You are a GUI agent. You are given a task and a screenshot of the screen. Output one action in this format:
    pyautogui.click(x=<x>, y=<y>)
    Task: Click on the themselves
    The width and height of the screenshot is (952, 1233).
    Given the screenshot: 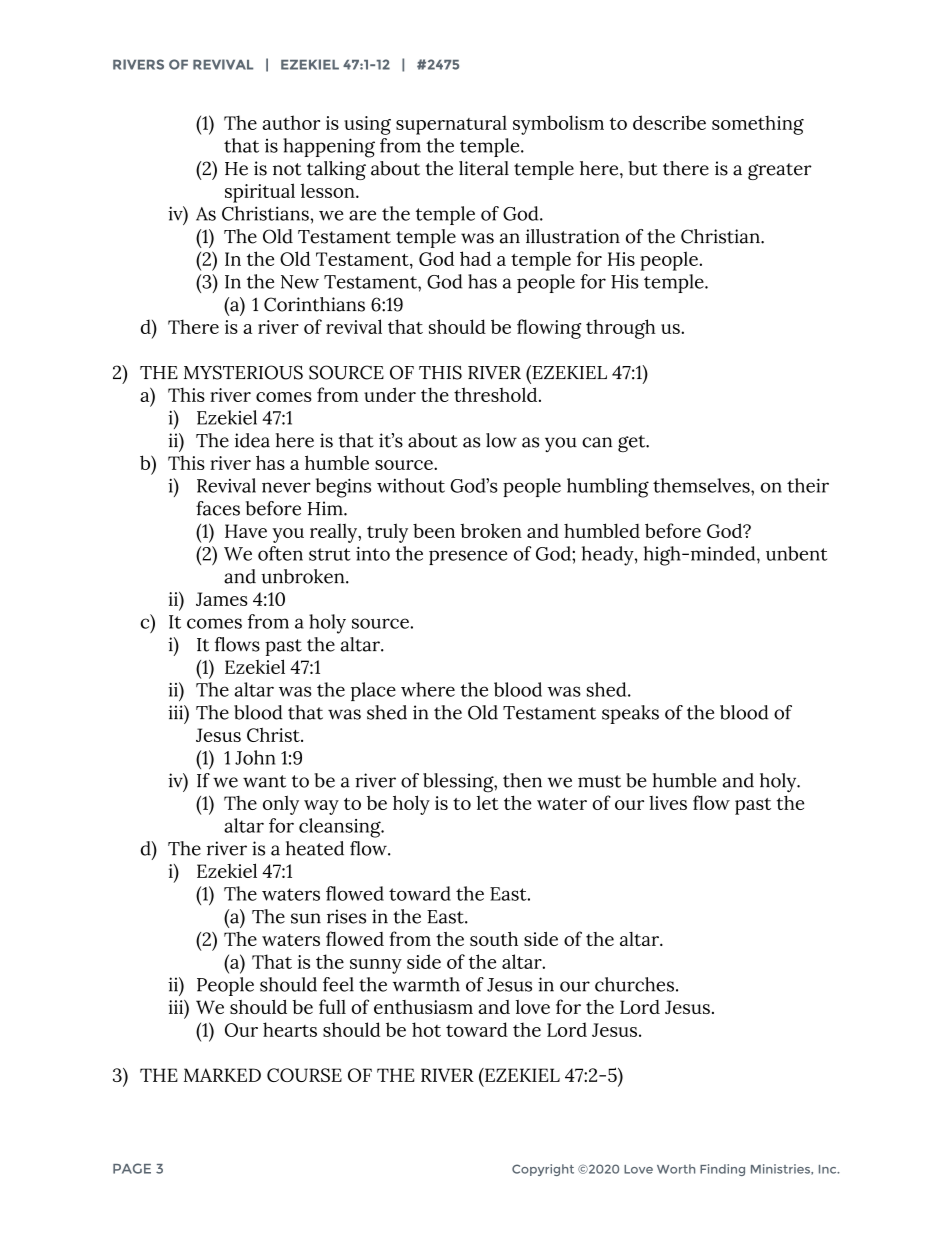 What is the action you would take?
    pyautogui.click(x=702, y=485)
